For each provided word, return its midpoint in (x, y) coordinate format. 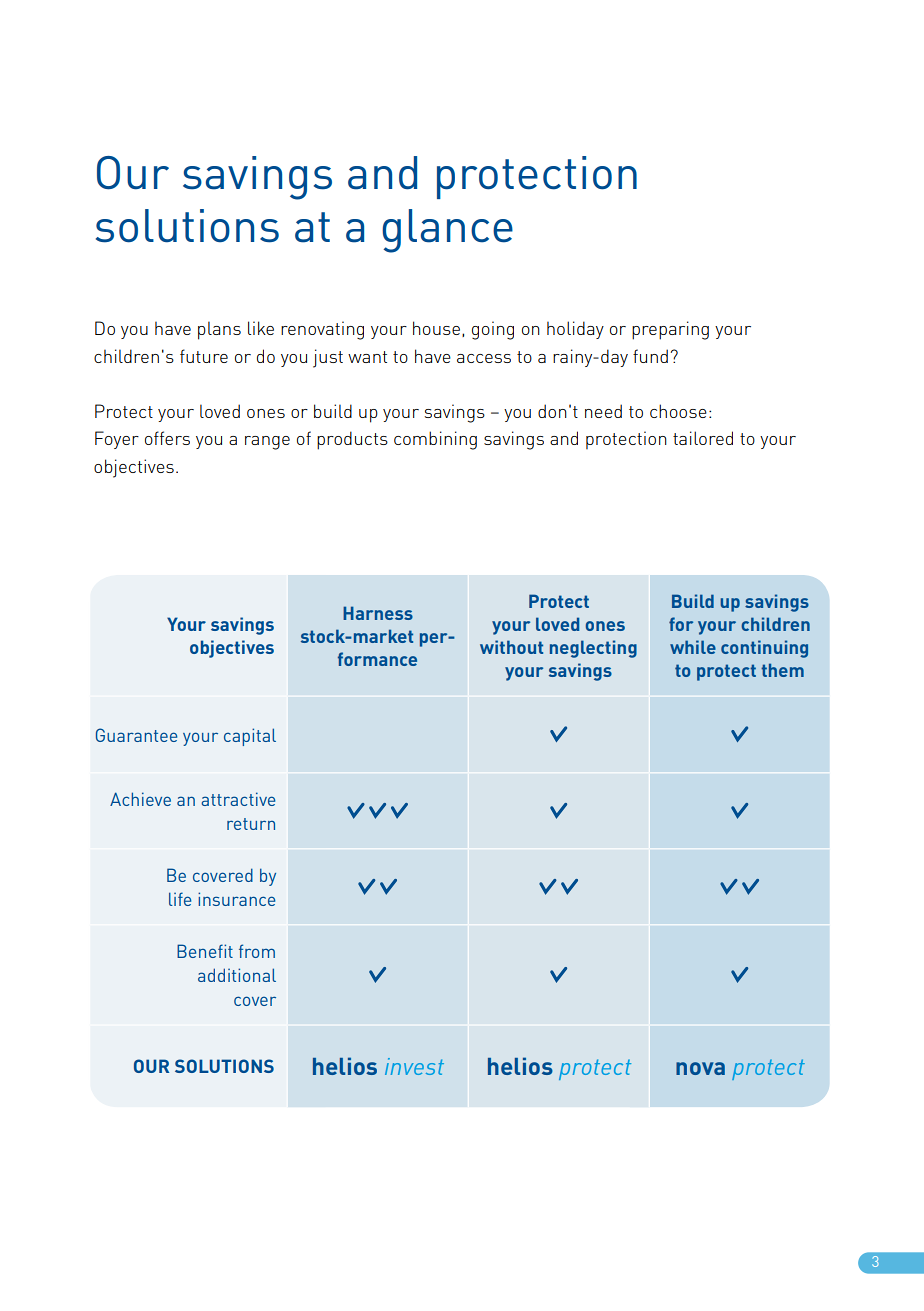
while (693, 647)
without (511, 647)
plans (219, 330)
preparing (670, 330)
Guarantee (136, 735)
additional (237, 975)
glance (447, 231)
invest (414, 1066)
